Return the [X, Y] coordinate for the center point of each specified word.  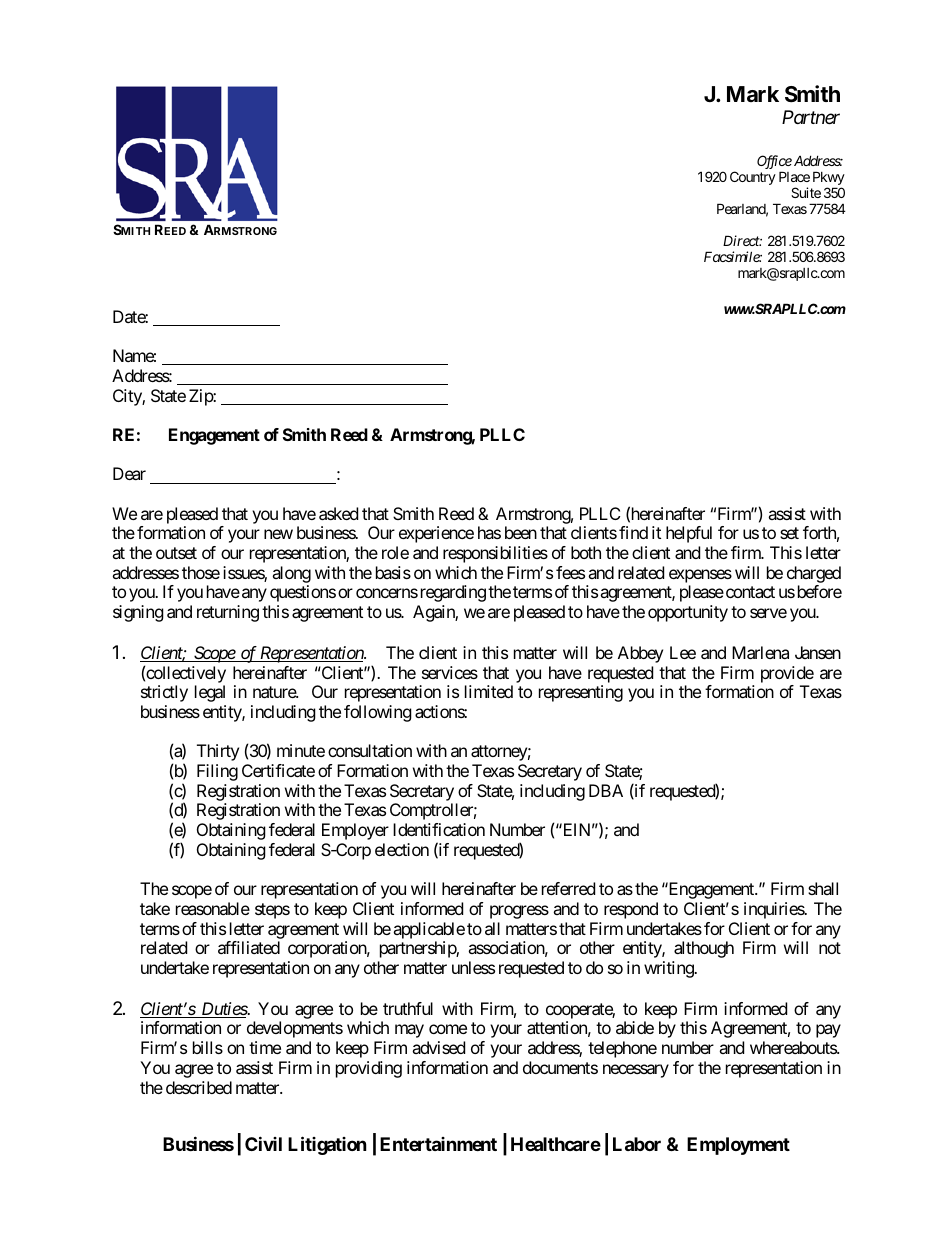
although [704, 949]
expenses [700, 576]
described [199, 1087]
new [278, 534]
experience [436, 534]
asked [338, 513]
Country [753, 178]
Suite [806, 192]
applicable [429, 930]
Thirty [218, 752]
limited [489, 691]
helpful [689, 534]
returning [228, 613]
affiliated [249, 947]
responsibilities [495, 554]
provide [787, 674]
